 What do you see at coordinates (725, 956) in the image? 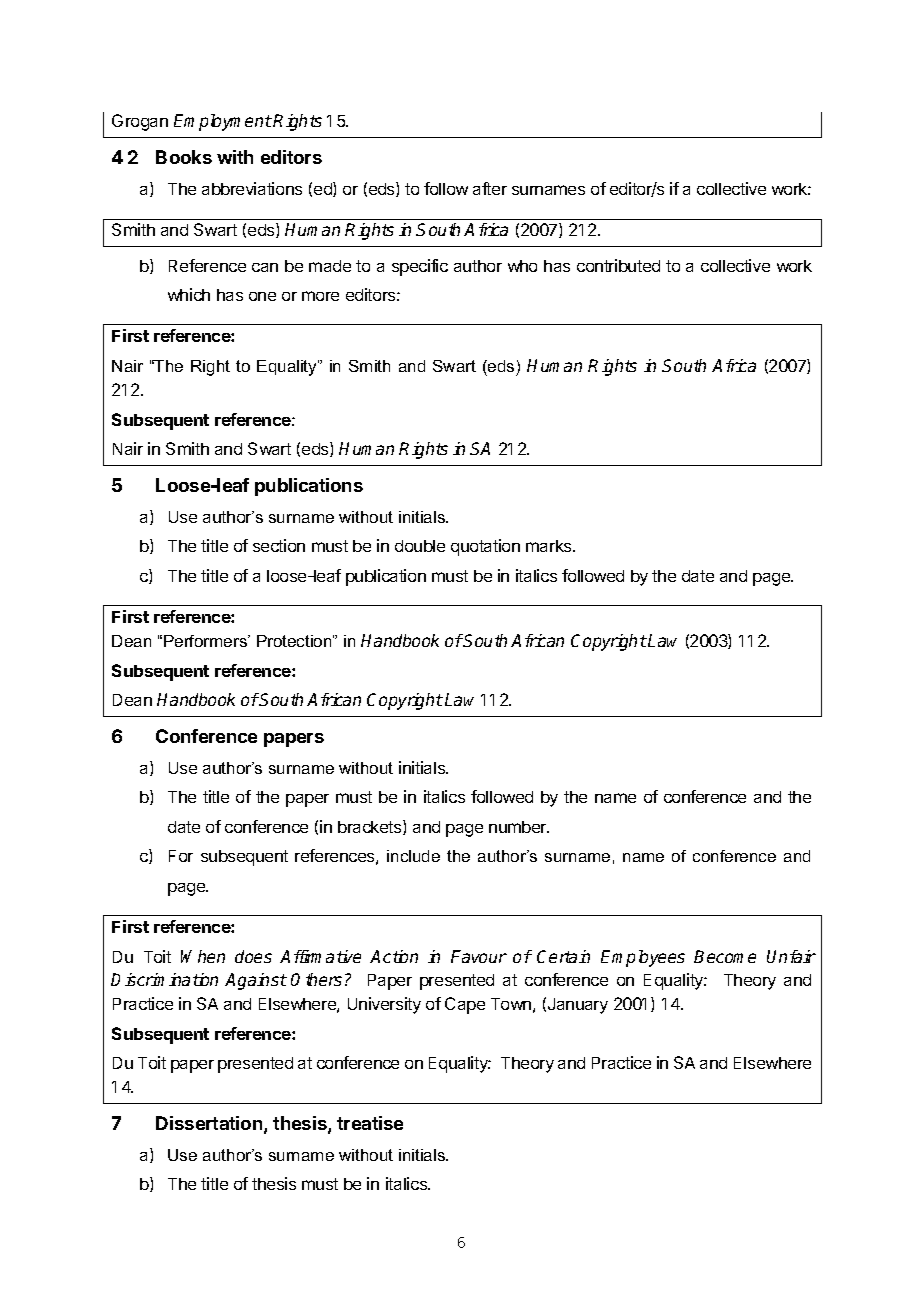
I see `Become` at bounding box center [725, 956].
